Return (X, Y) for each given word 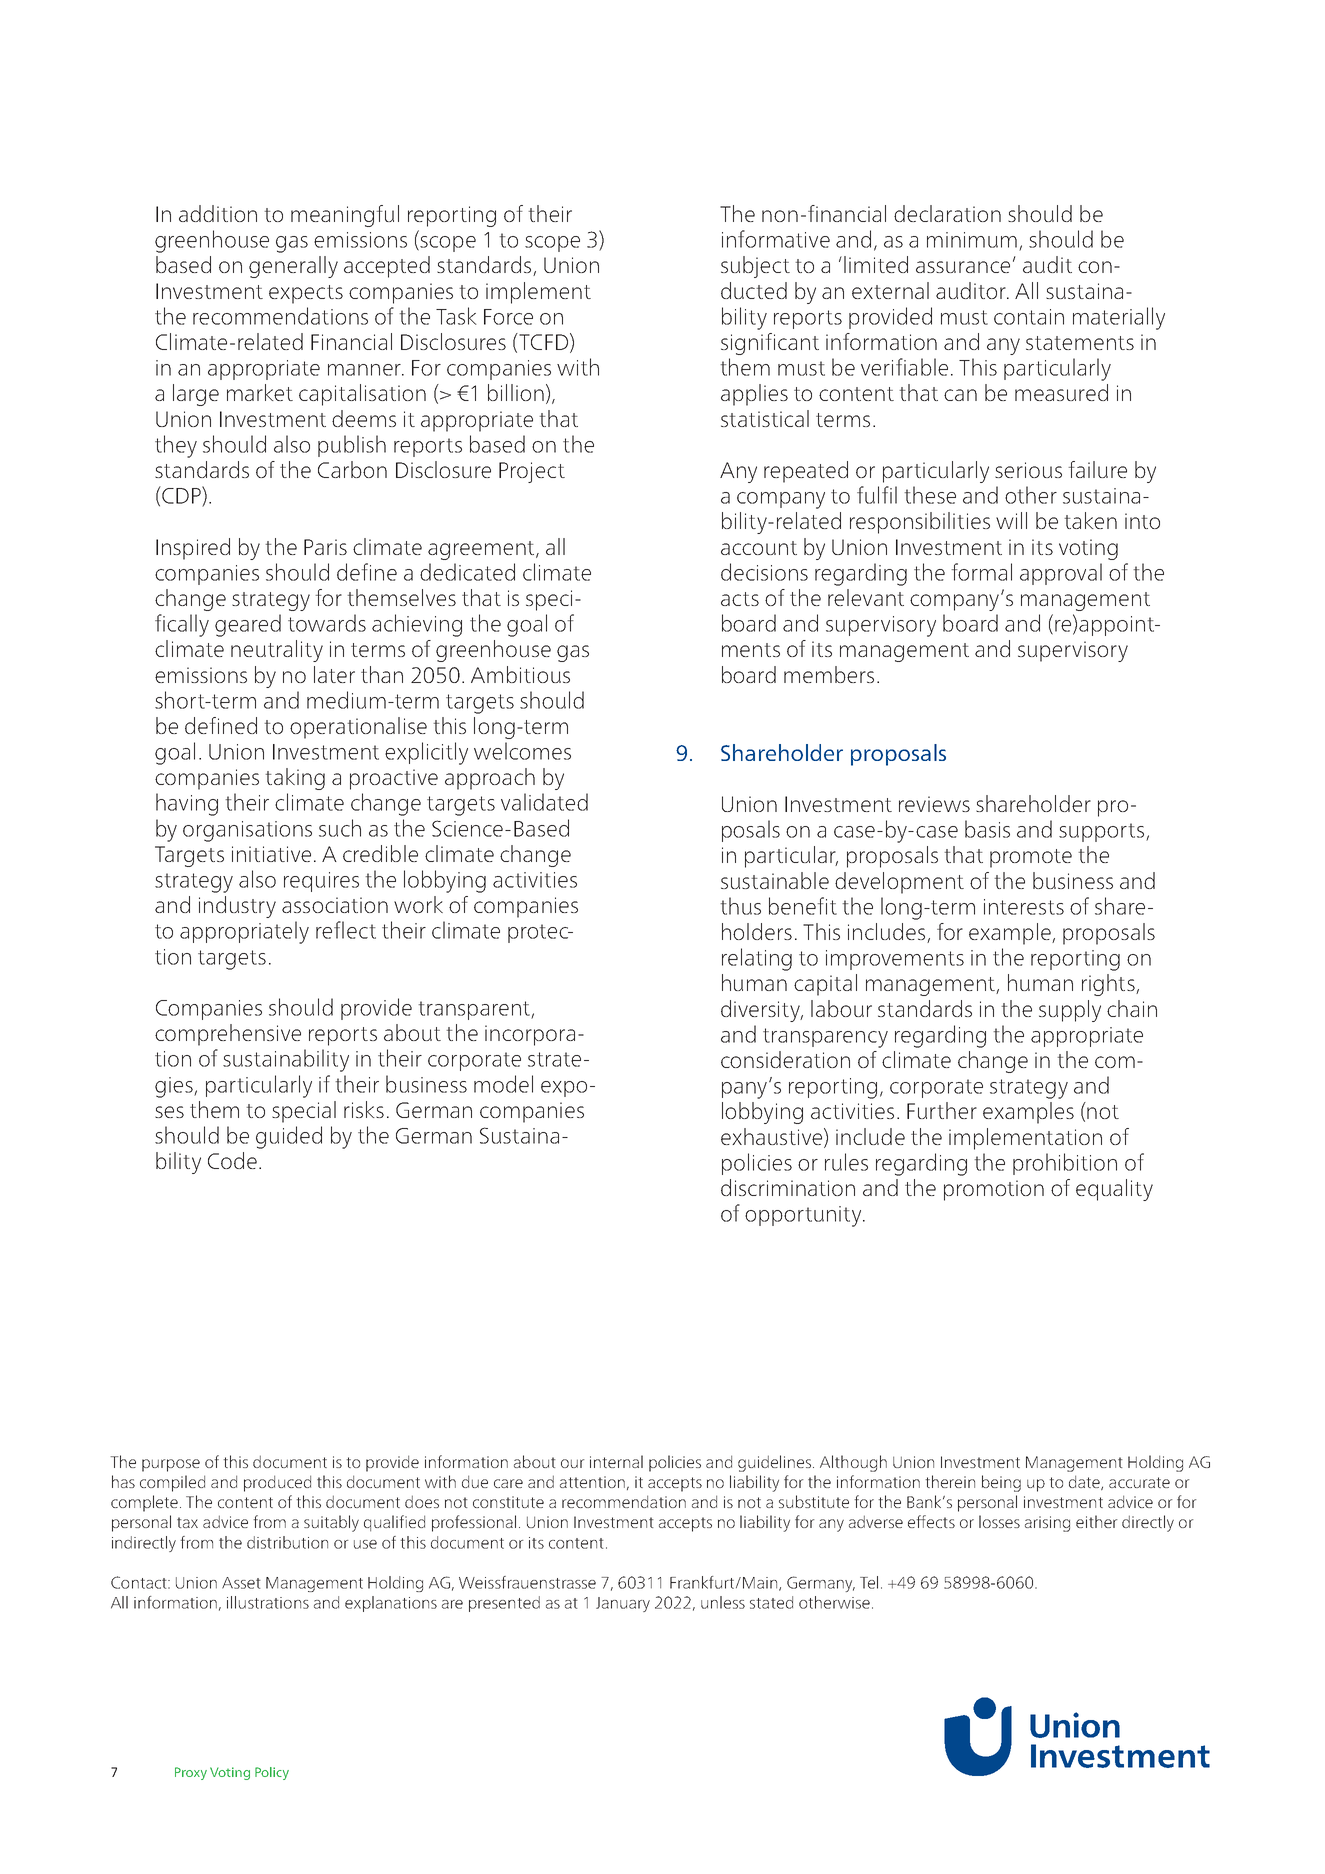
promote (1031, 858)
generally (293, 267)
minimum (972, 240)
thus (740, 906)
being (1001, 1483)
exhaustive (773, 1137)
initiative (271, 854)
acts (740, 599)
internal (616, 1461)
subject (755, 267)
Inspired (193, 549)
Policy (272, 1773)
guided (289, 1137)
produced (277, 1483)
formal (981, 572)
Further (942, 1110)
